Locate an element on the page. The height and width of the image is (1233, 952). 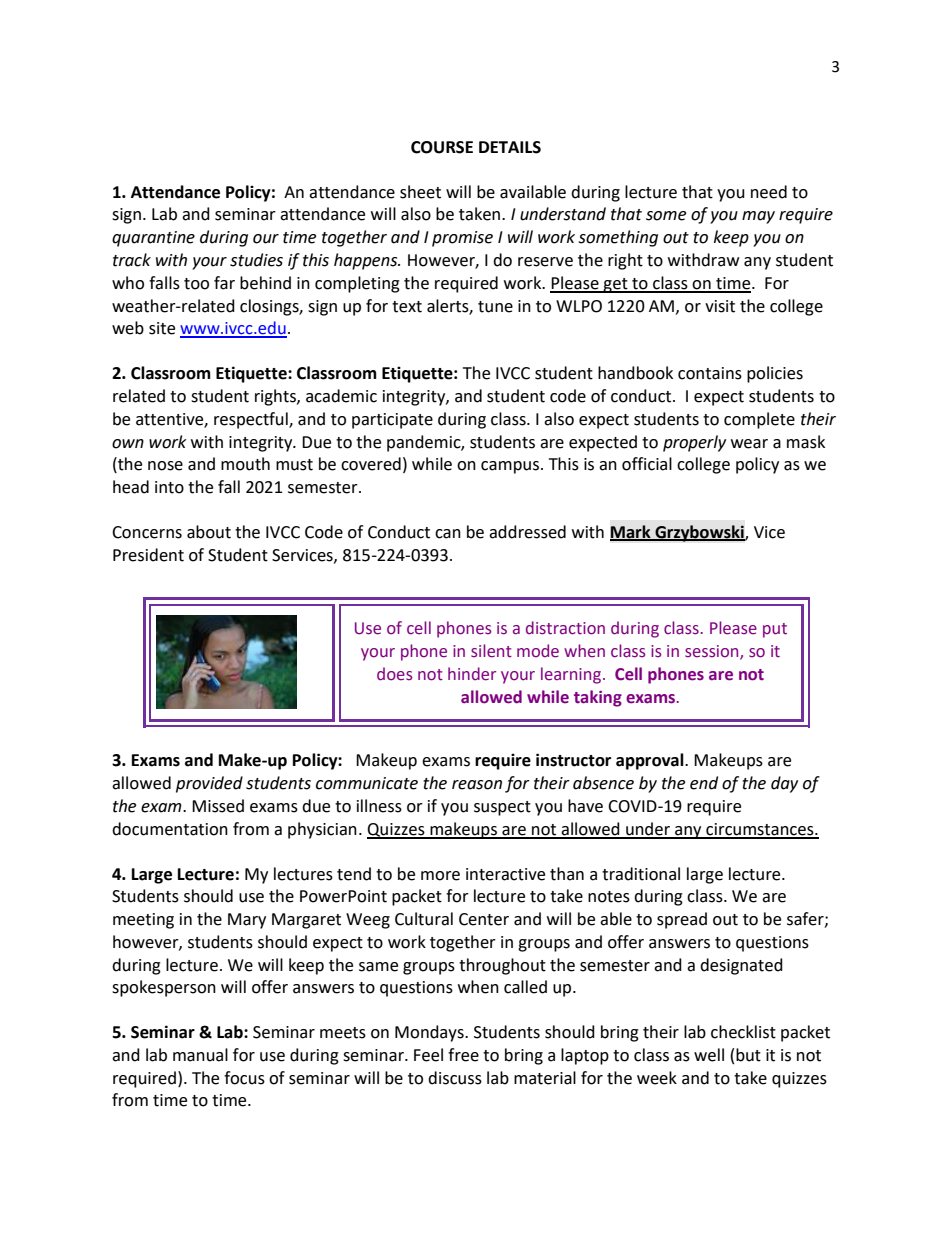
manual is located at coordinates (200, 1055).
